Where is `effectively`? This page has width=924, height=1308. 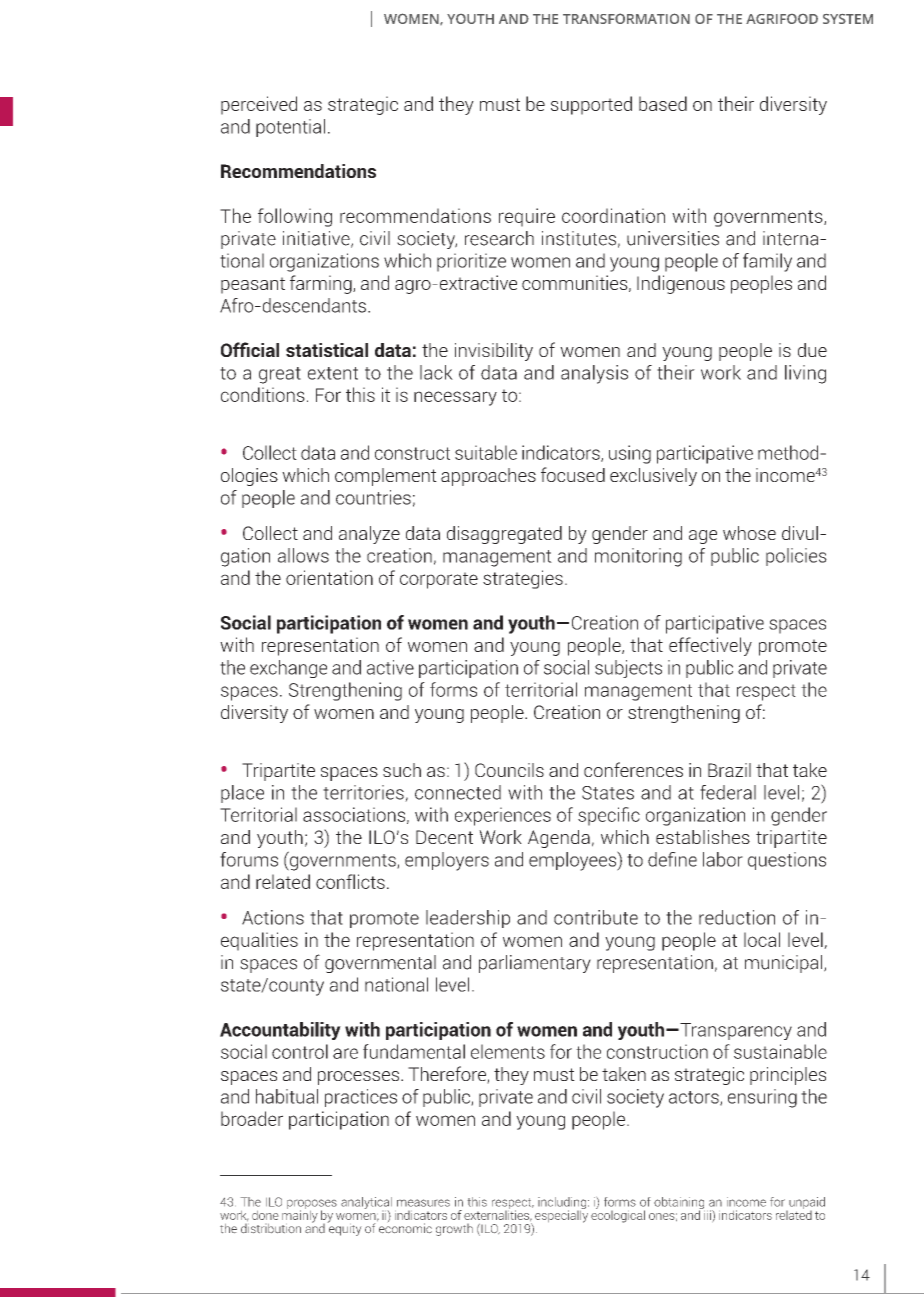
effectively is located at coordinates (710, 646).
